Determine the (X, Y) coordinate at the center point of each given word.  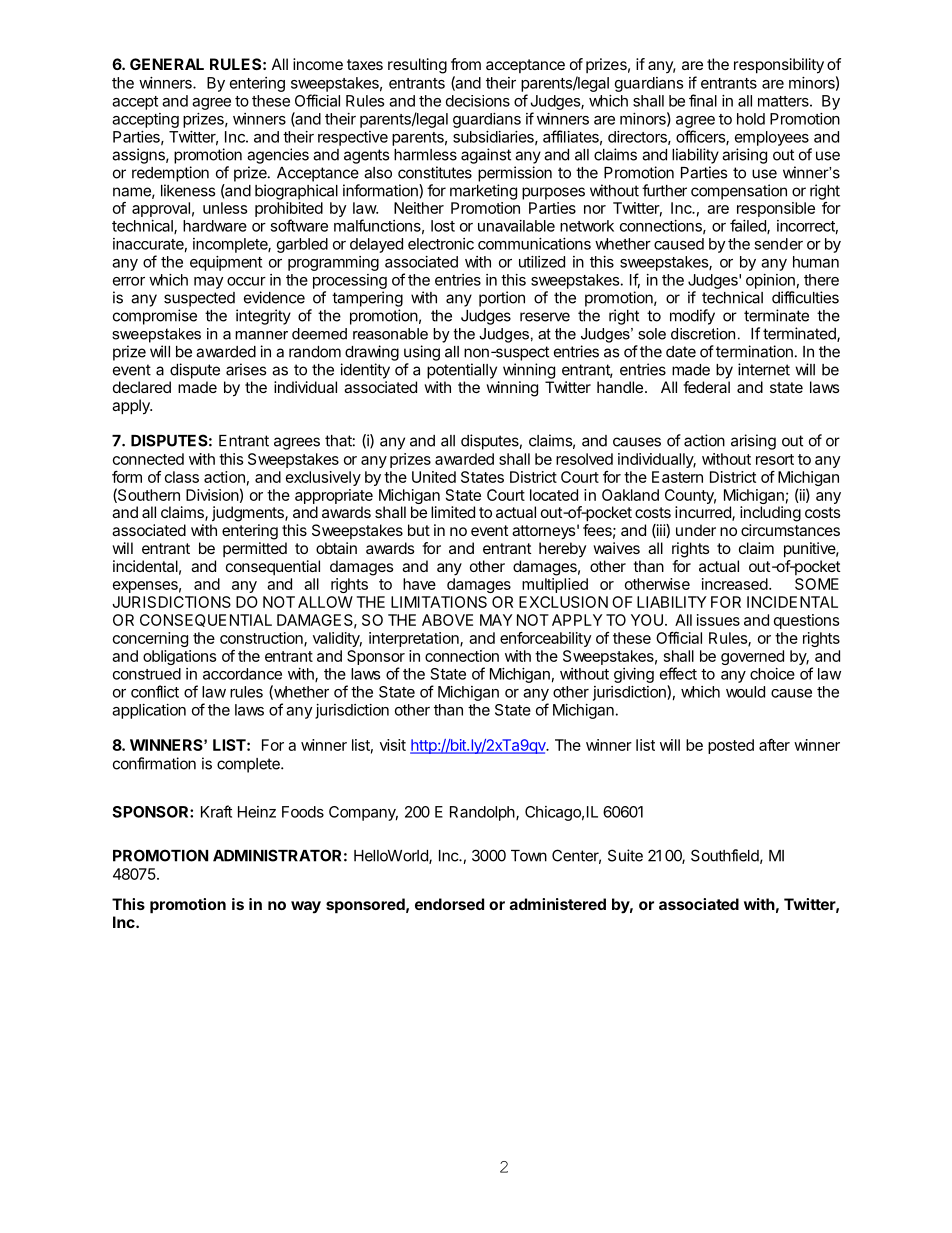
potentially (462, 371)
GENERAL (167, 64)
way (306, 907)
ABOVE (447, 620)
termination (754, 351)
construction (262, 639)
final (703, 100)
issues (718, 620)
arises (246, 369)
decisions (478, 101)
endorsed (449, 904)
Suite (625, 855)
